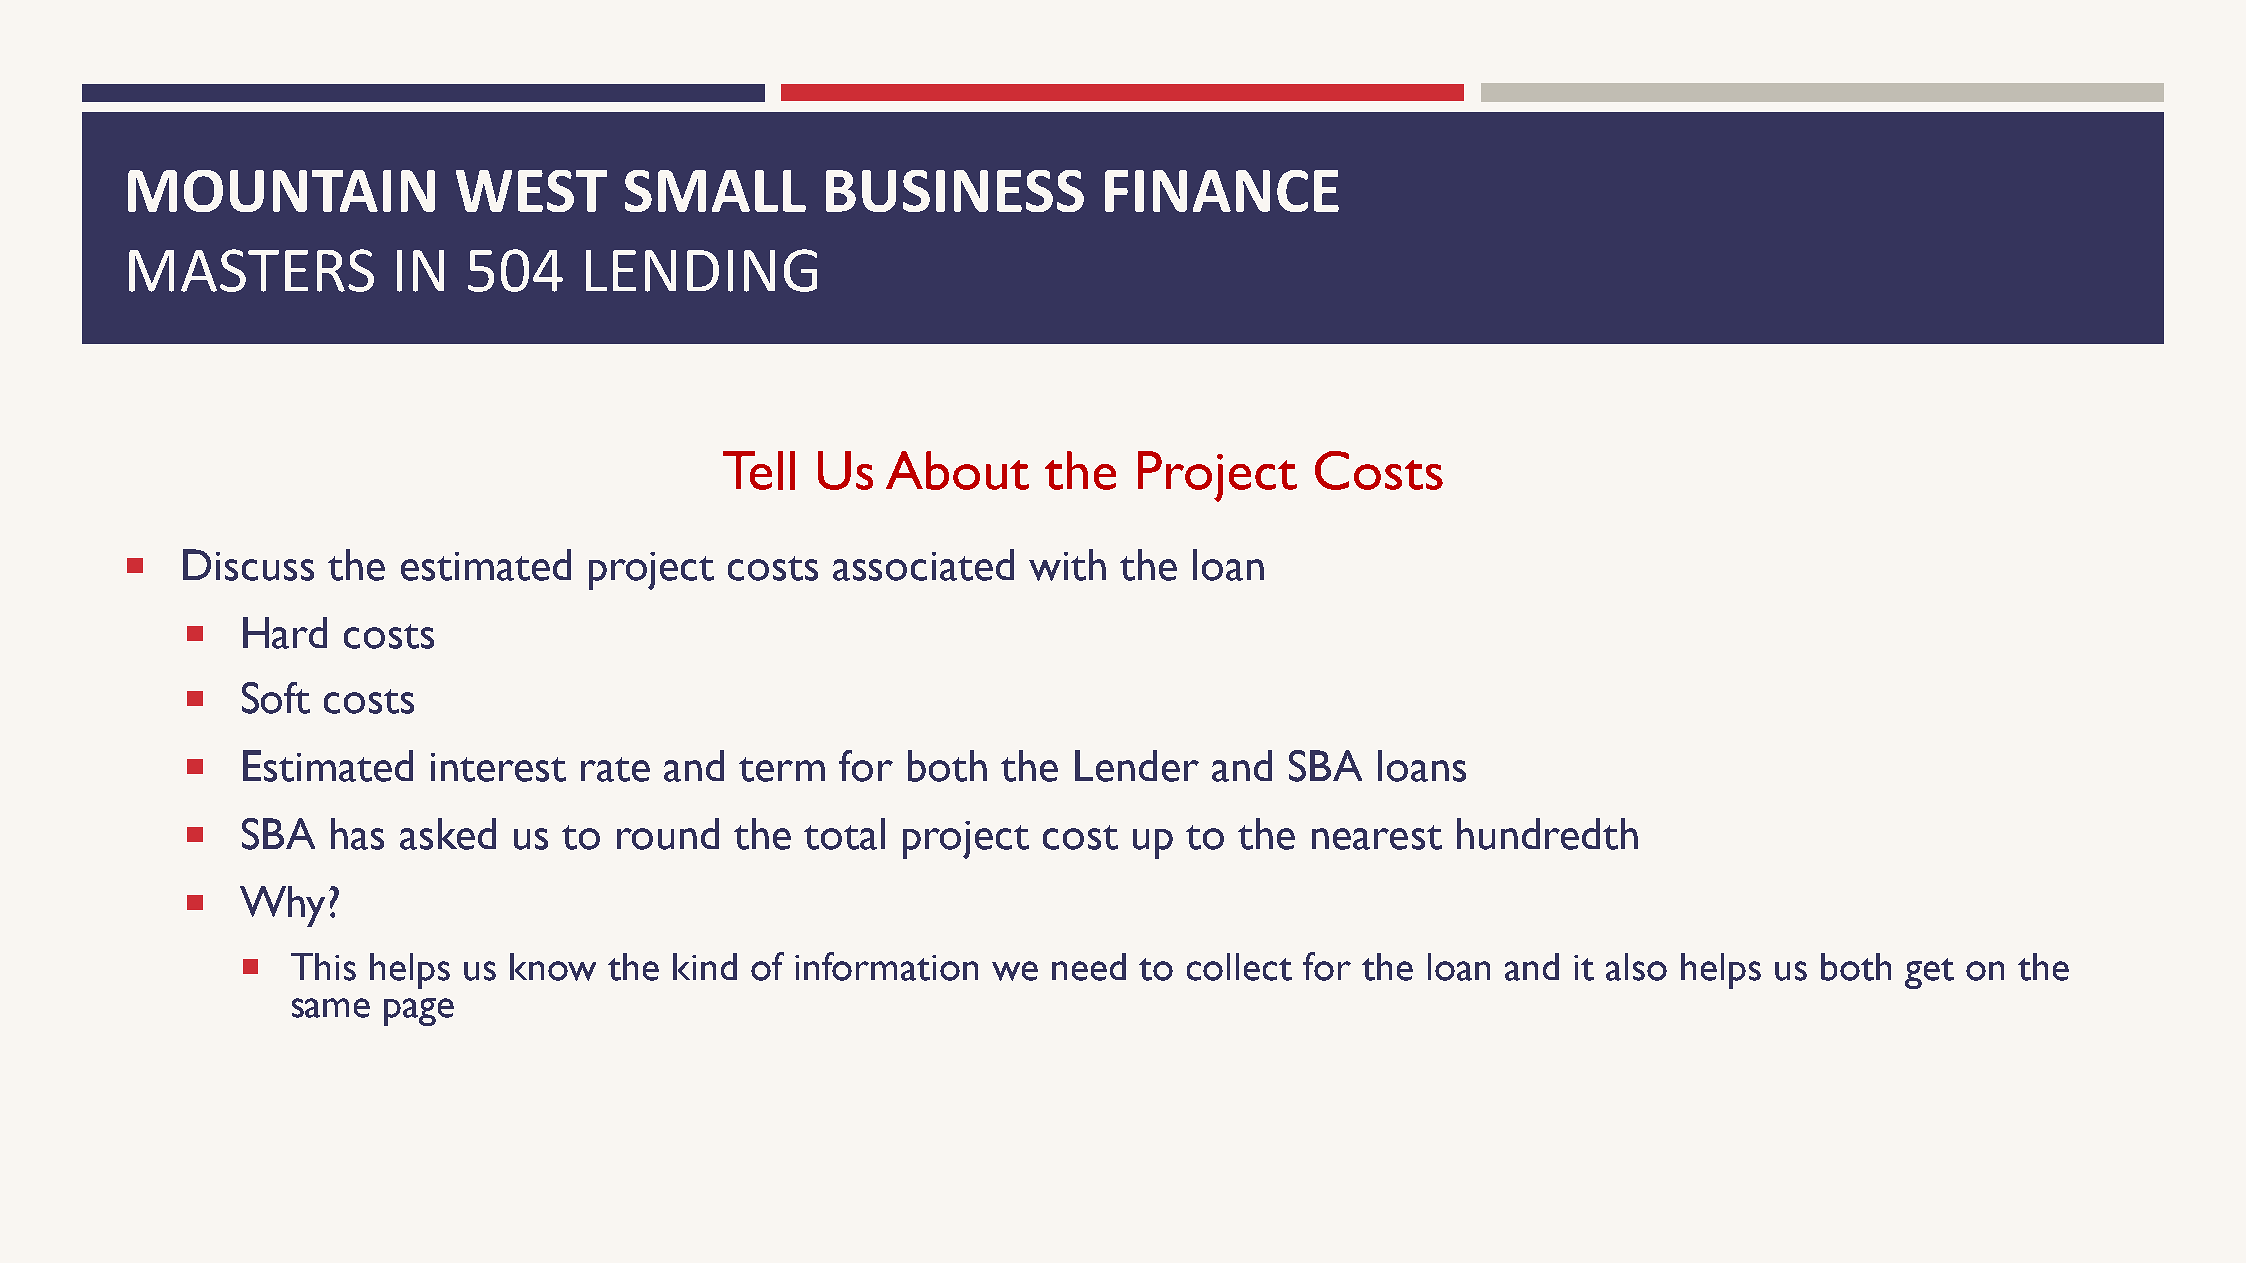 Image resolution: width=2246 pixels, height=1263 pixels. I want to click on with, so click(1067, 565).
